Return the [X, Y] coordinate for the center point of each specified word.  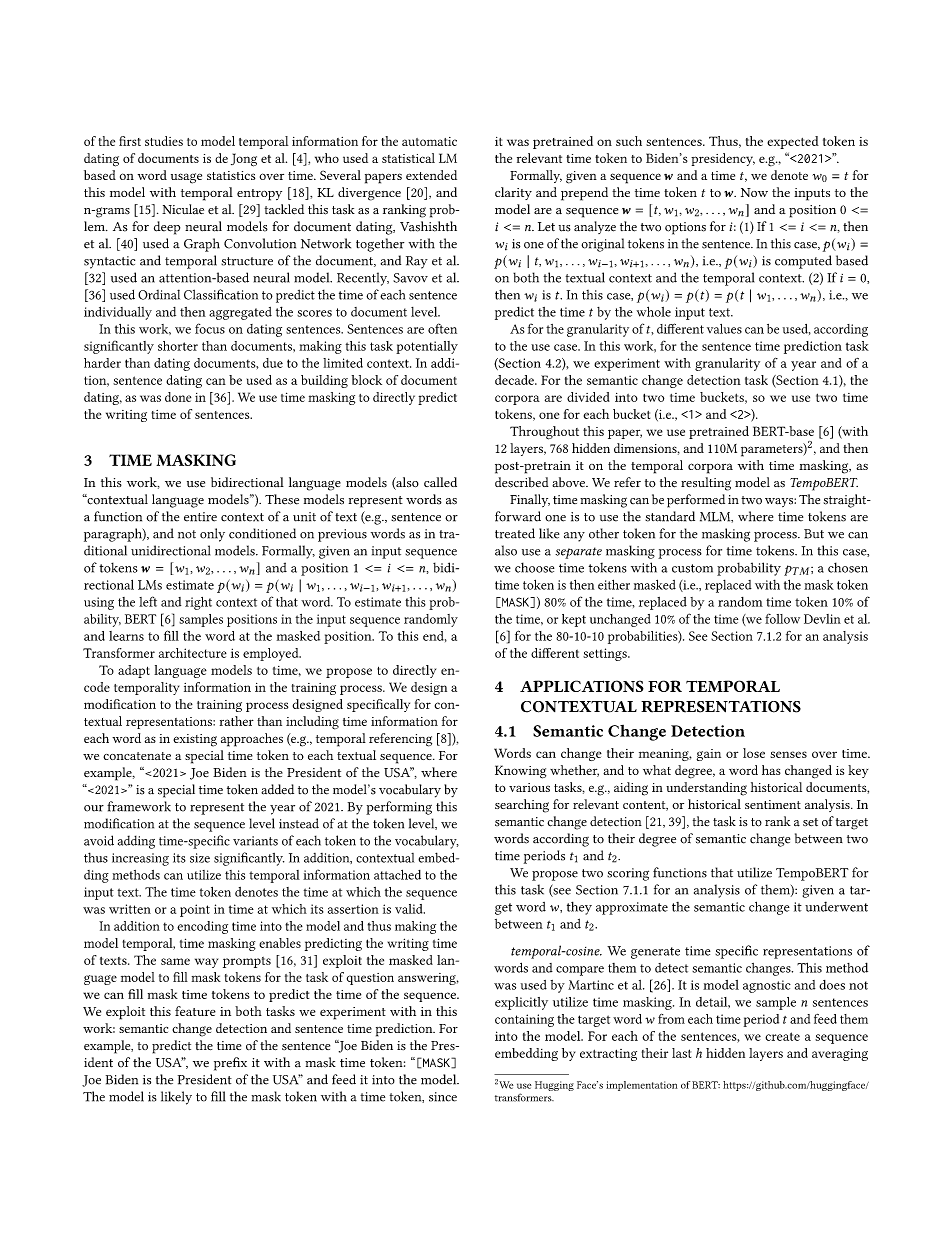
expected [793, 142]
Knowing [520, 772]
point [195, 910]
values [724, 329]
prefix [230, 1064]
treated [515, 533]
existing [195, 740]
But [814, 534]
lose [754, 753]
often [442, 328]
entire [200, 517]
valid [410, 909]
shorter [178, 346]
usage [186, 178]
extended [431, 175]
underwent [836, 906]
